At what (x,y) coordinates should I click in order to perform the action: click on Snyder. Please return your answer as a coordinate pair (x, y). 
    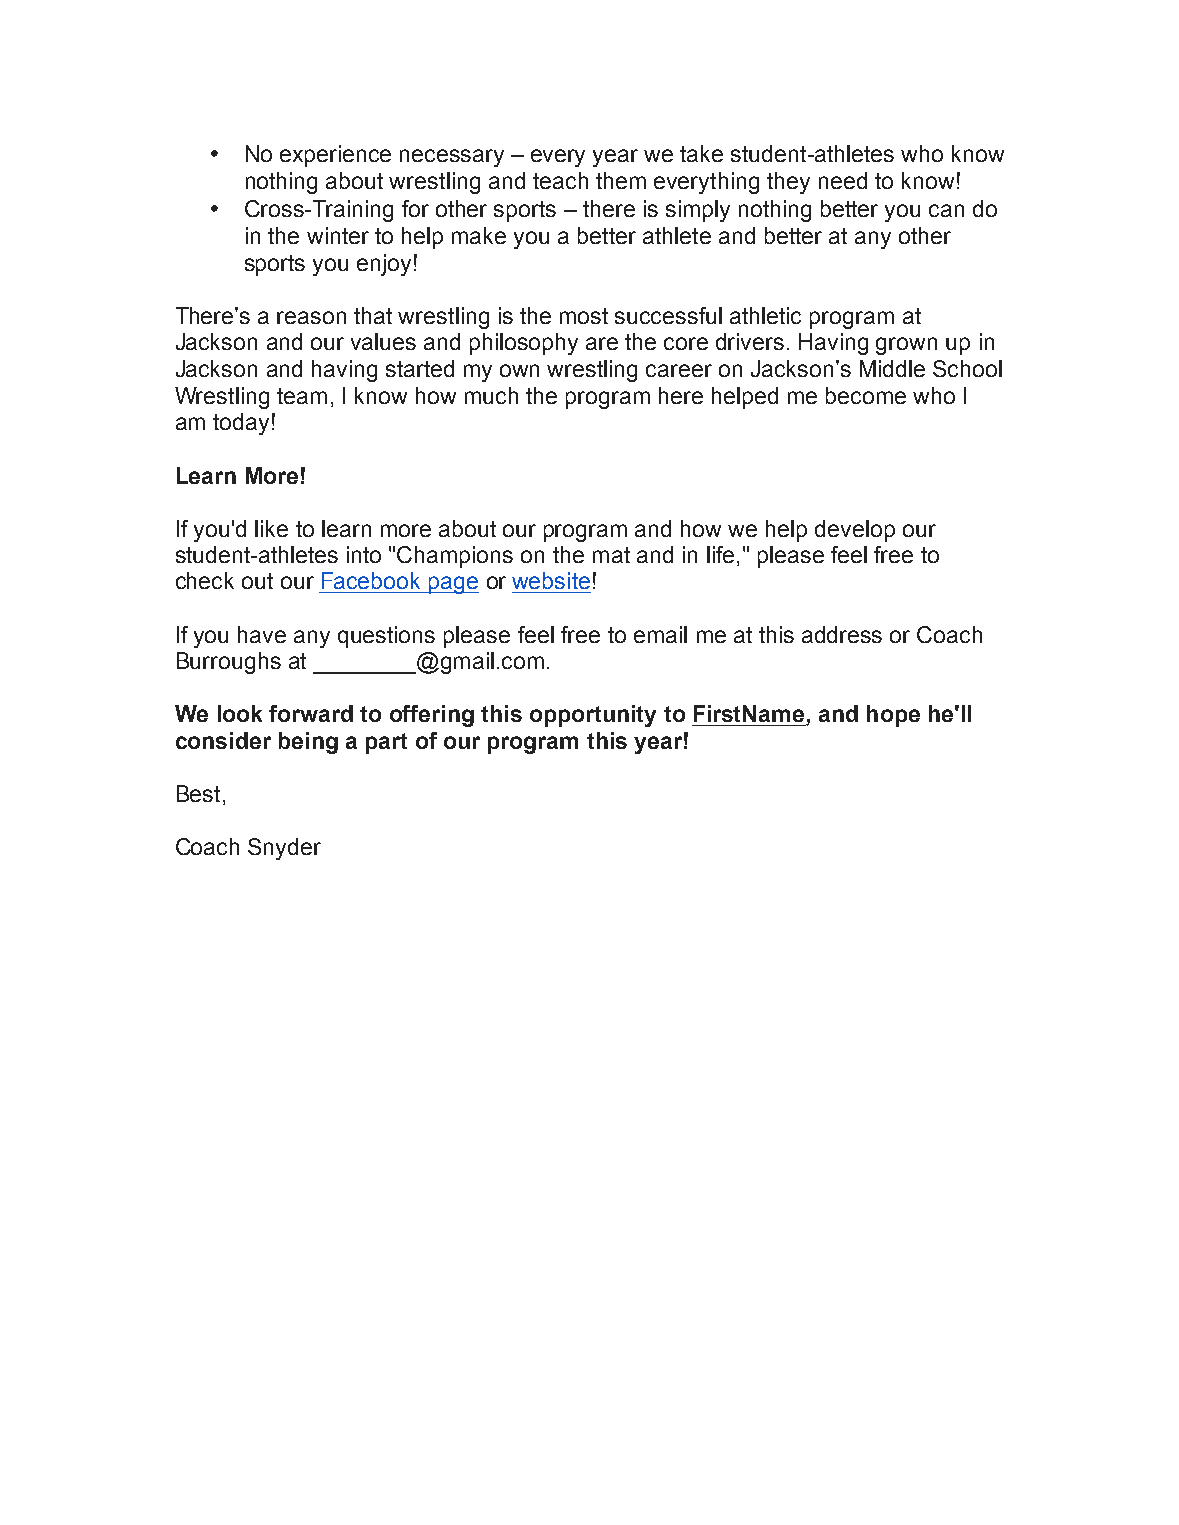
    Looking at the image, I should click on (284, 849).
